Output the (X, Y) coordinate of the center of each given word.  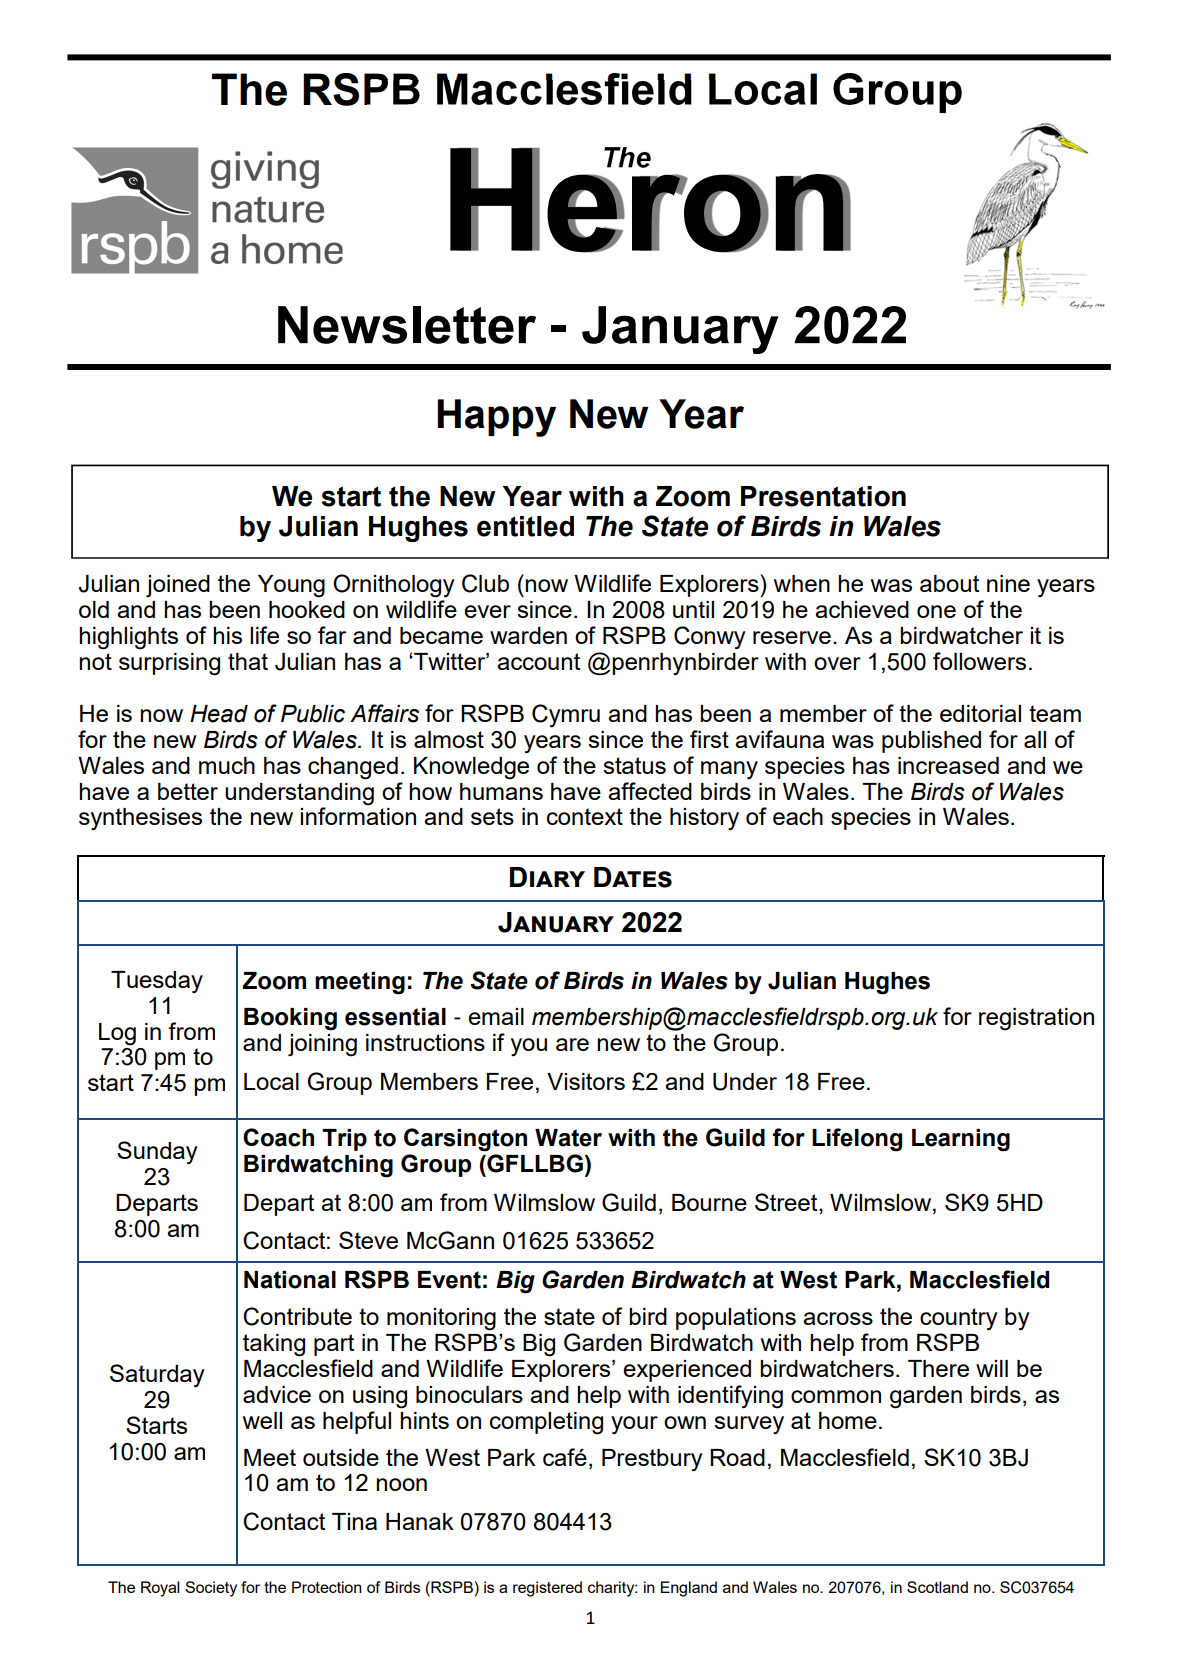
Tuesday (157, 982)
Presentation (823, 496)
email (496, 1016)
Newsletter (407, 325)
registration (1036, 1019)
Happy (496, 418)
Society (211, 1589)
